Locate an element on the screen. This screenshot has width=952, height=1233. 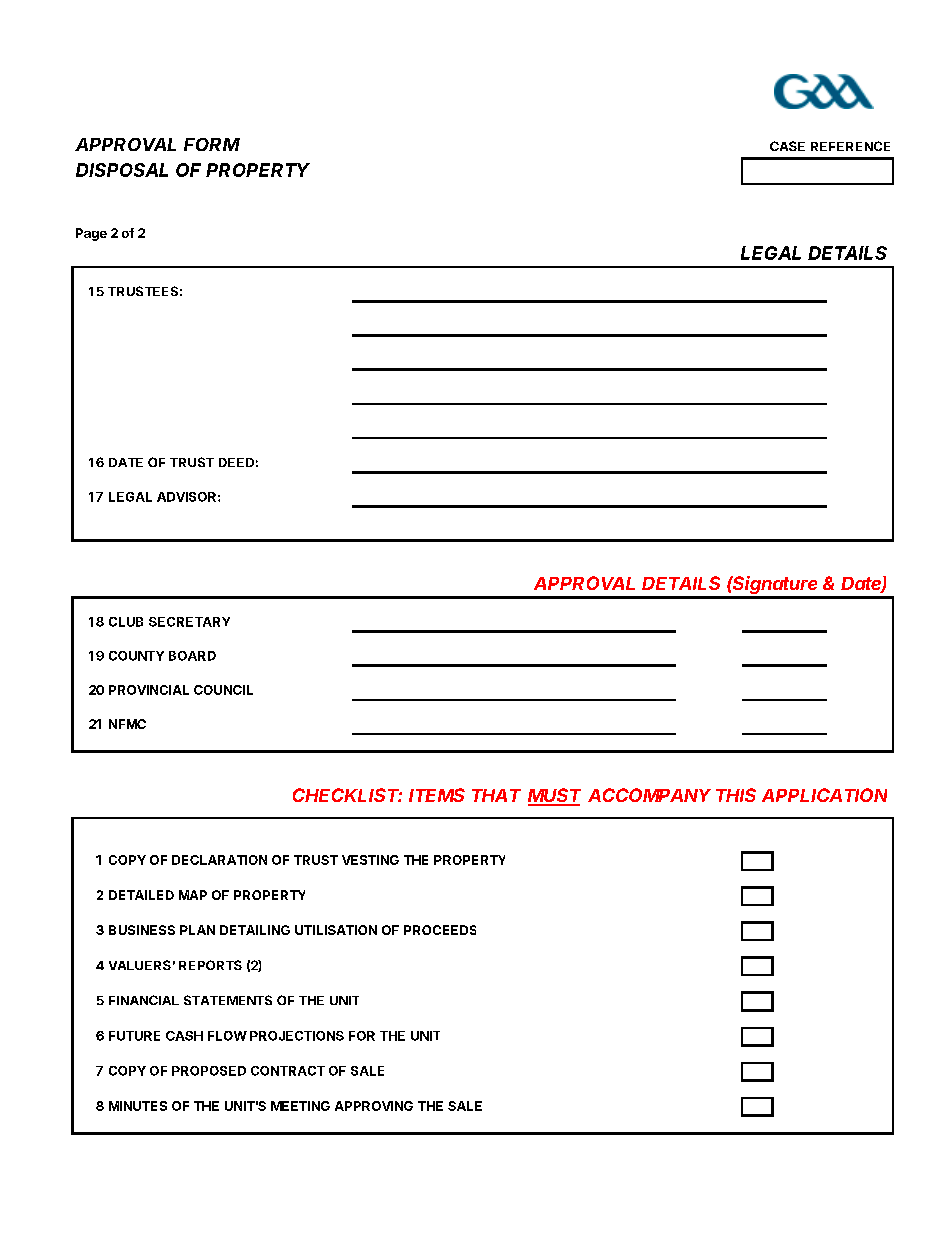
REFERENCE is located at coordinates (850, 146).
